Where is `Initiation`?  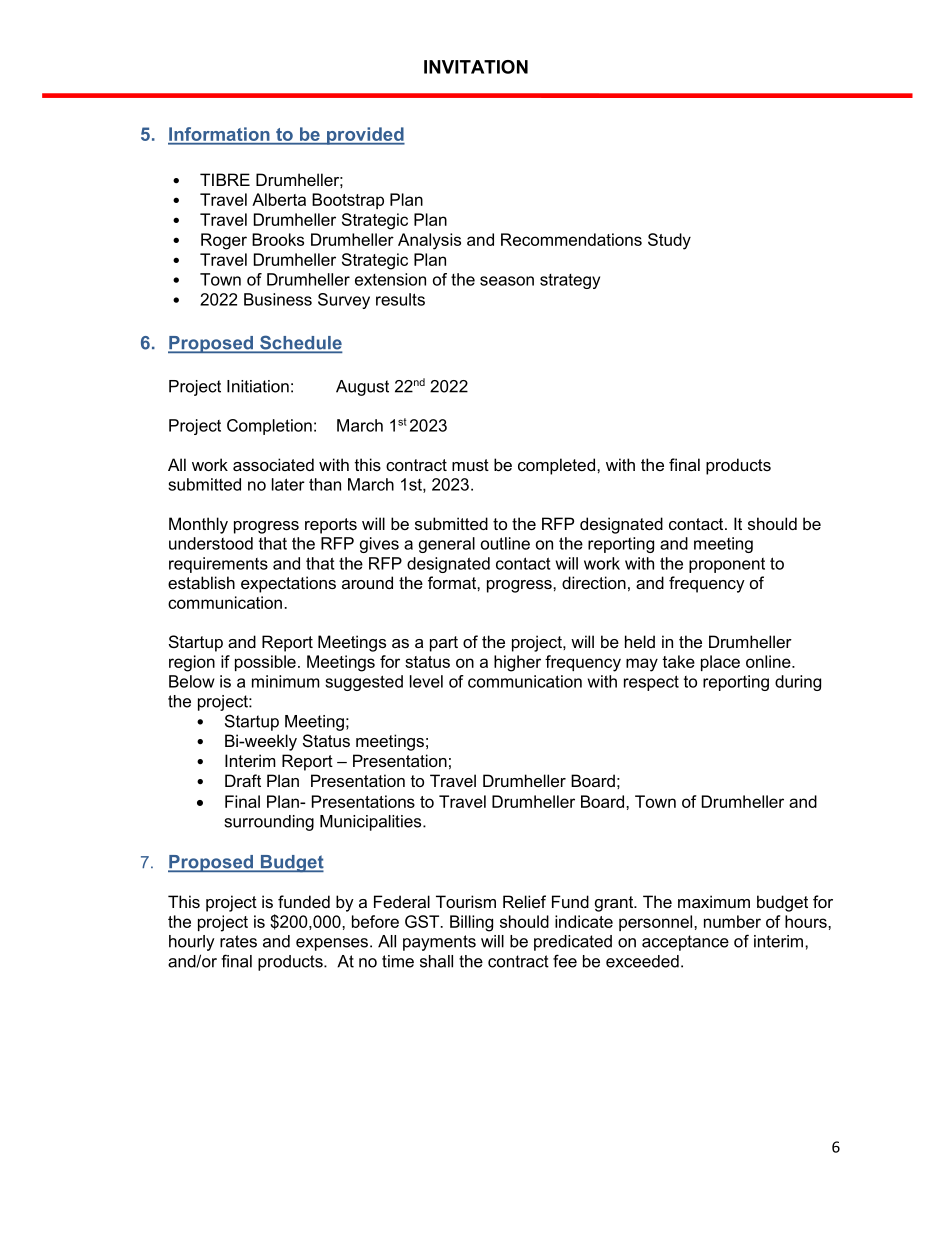
Initiation is located at coordinates (258, 386).
